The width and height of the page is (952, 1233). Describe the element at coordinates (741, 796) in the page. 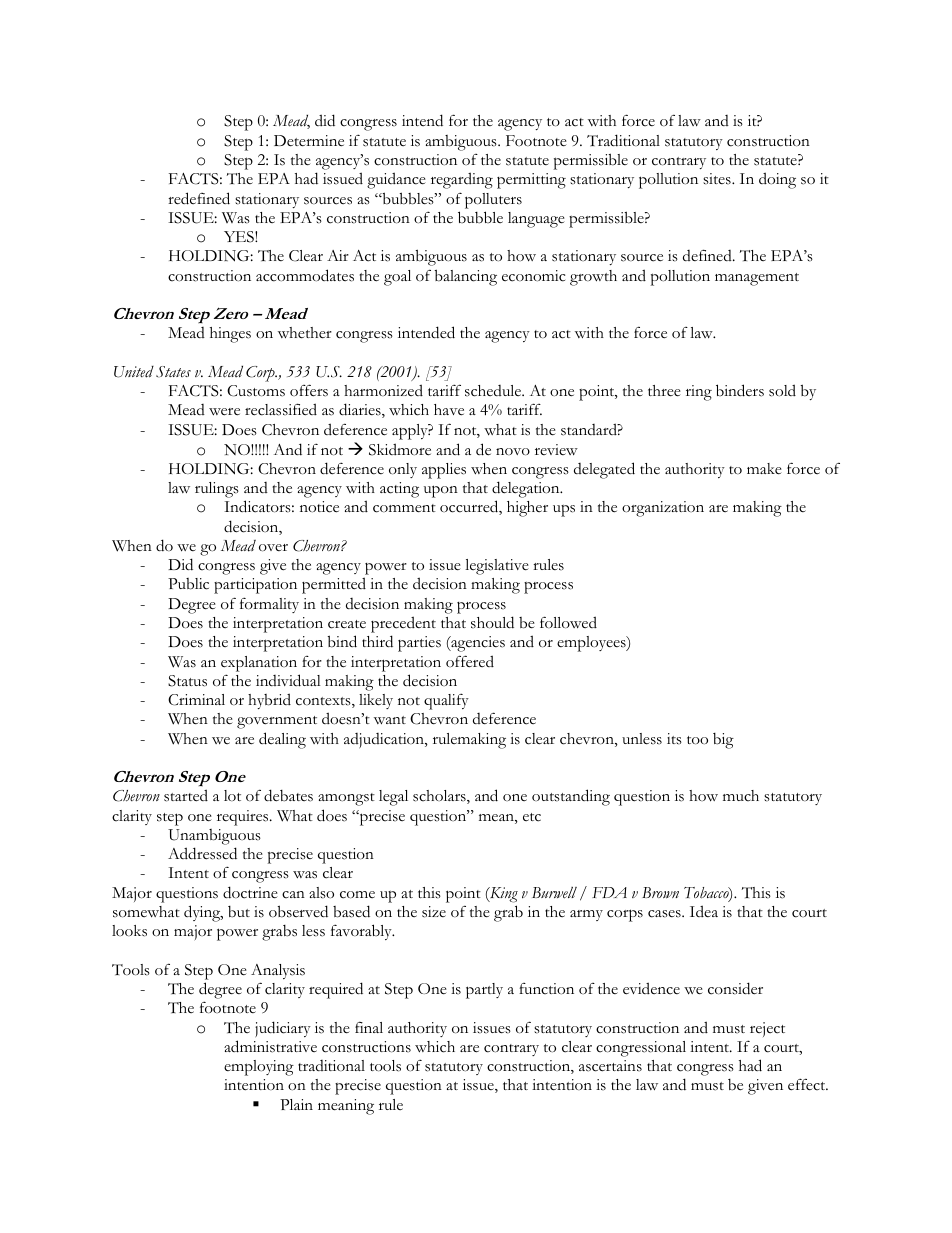

I see `much` at that location.
